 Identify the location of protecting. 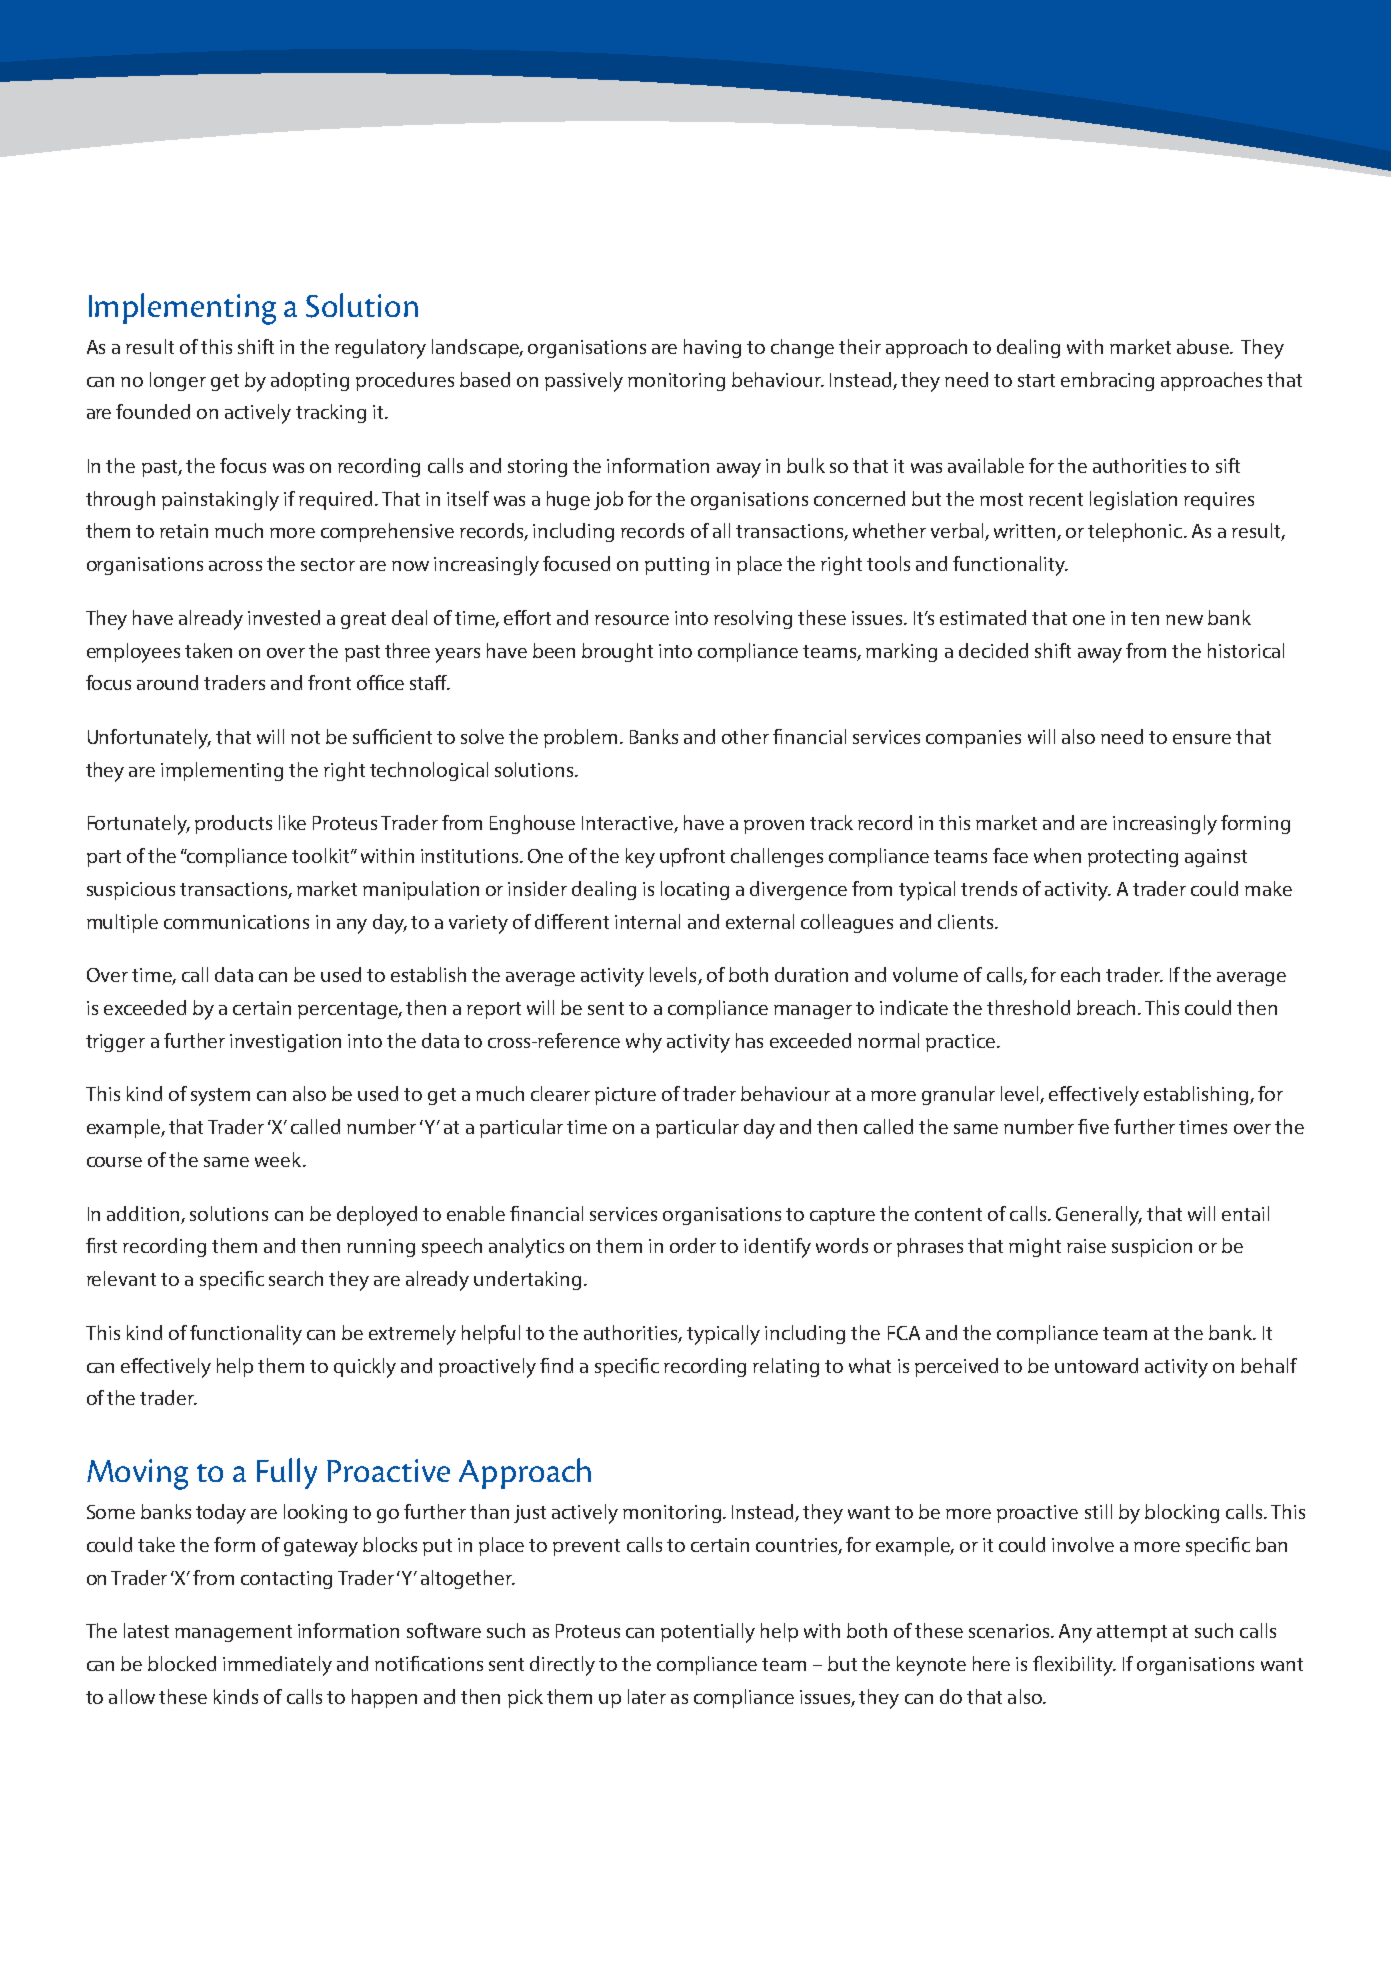
(1133, 858).
